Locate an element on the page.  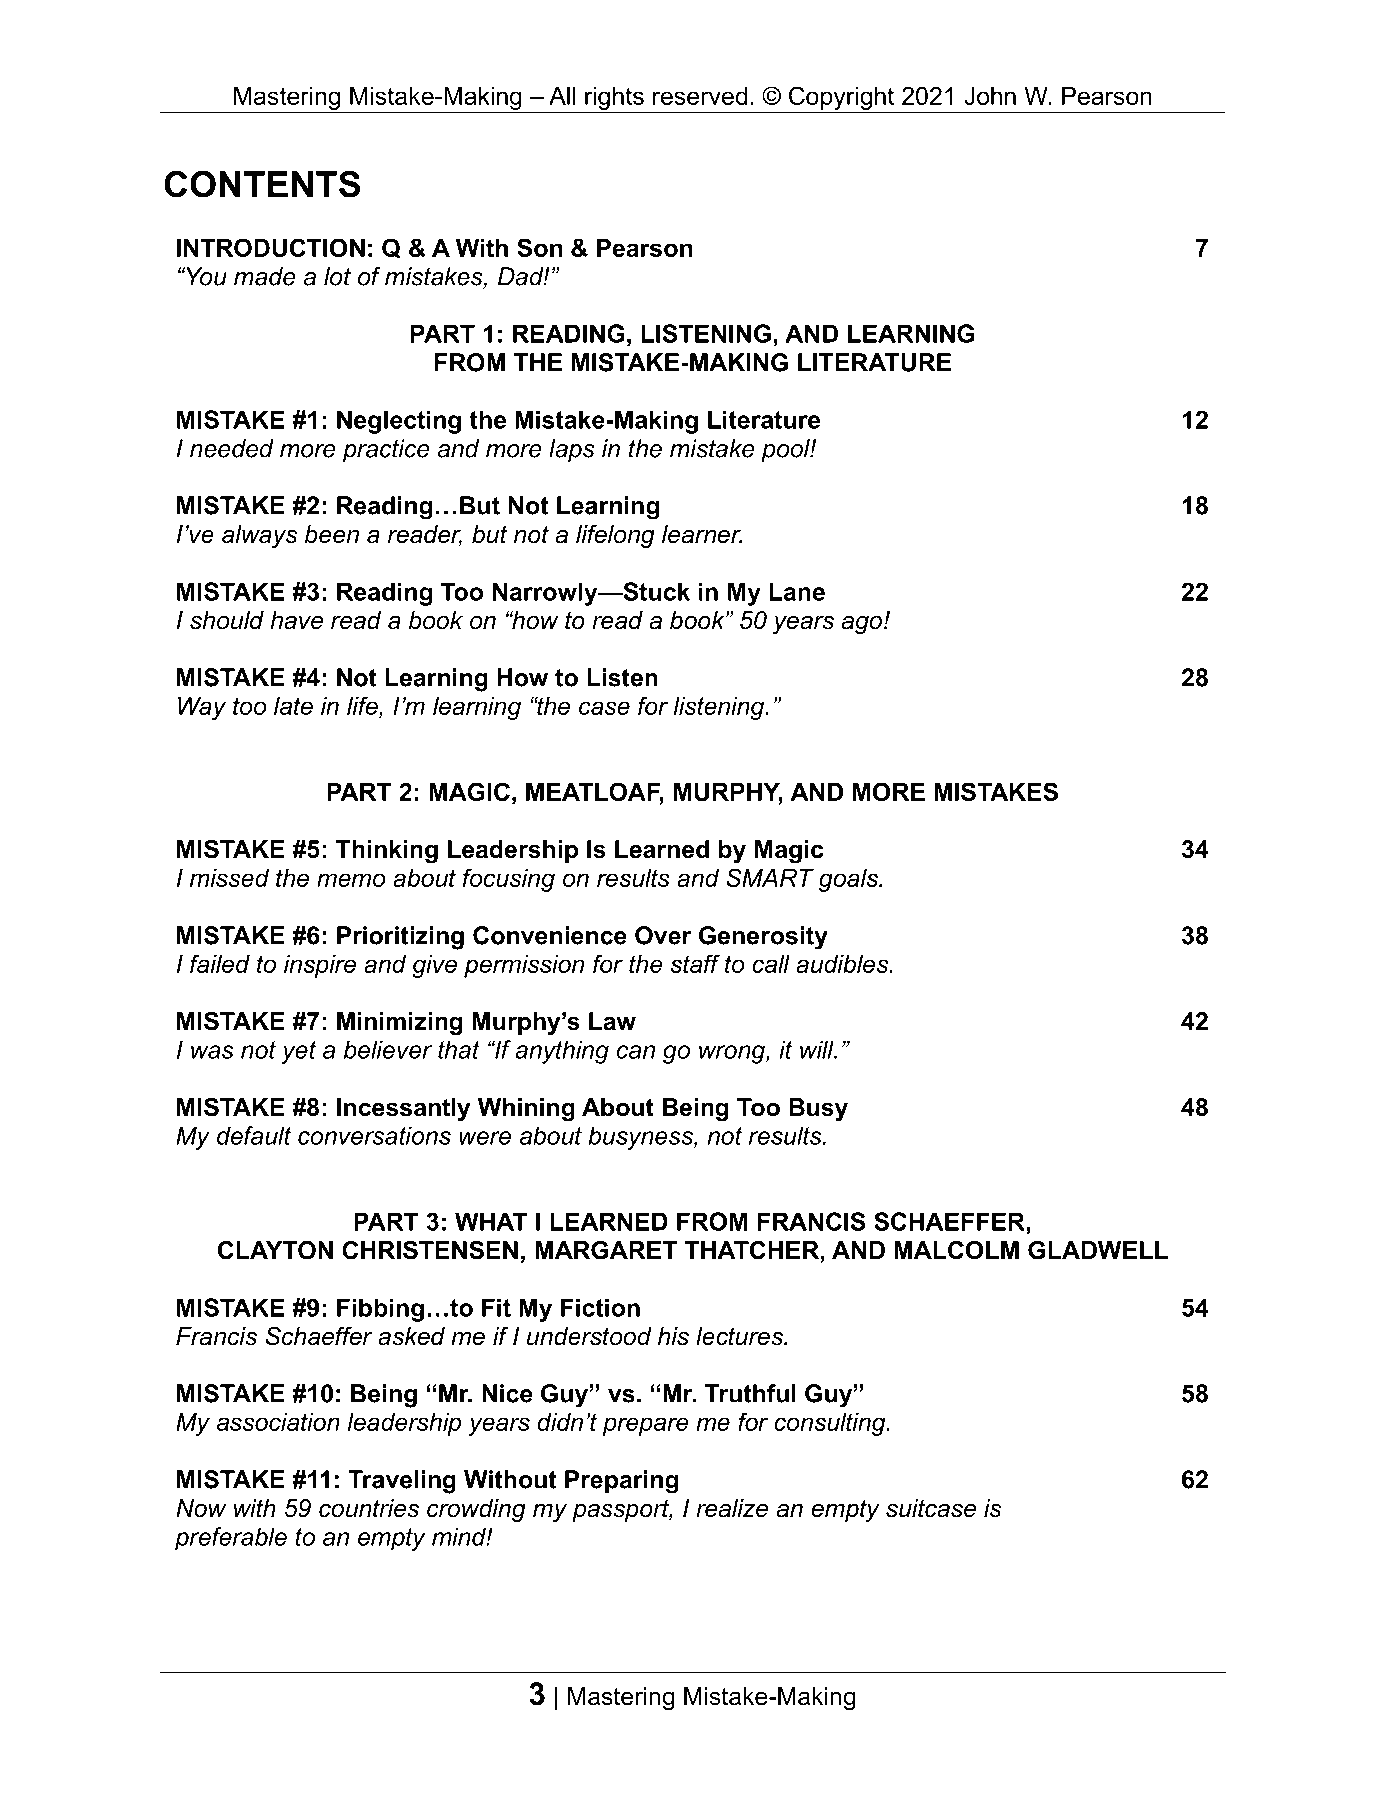
rights is located at coordinates (614, 100).
